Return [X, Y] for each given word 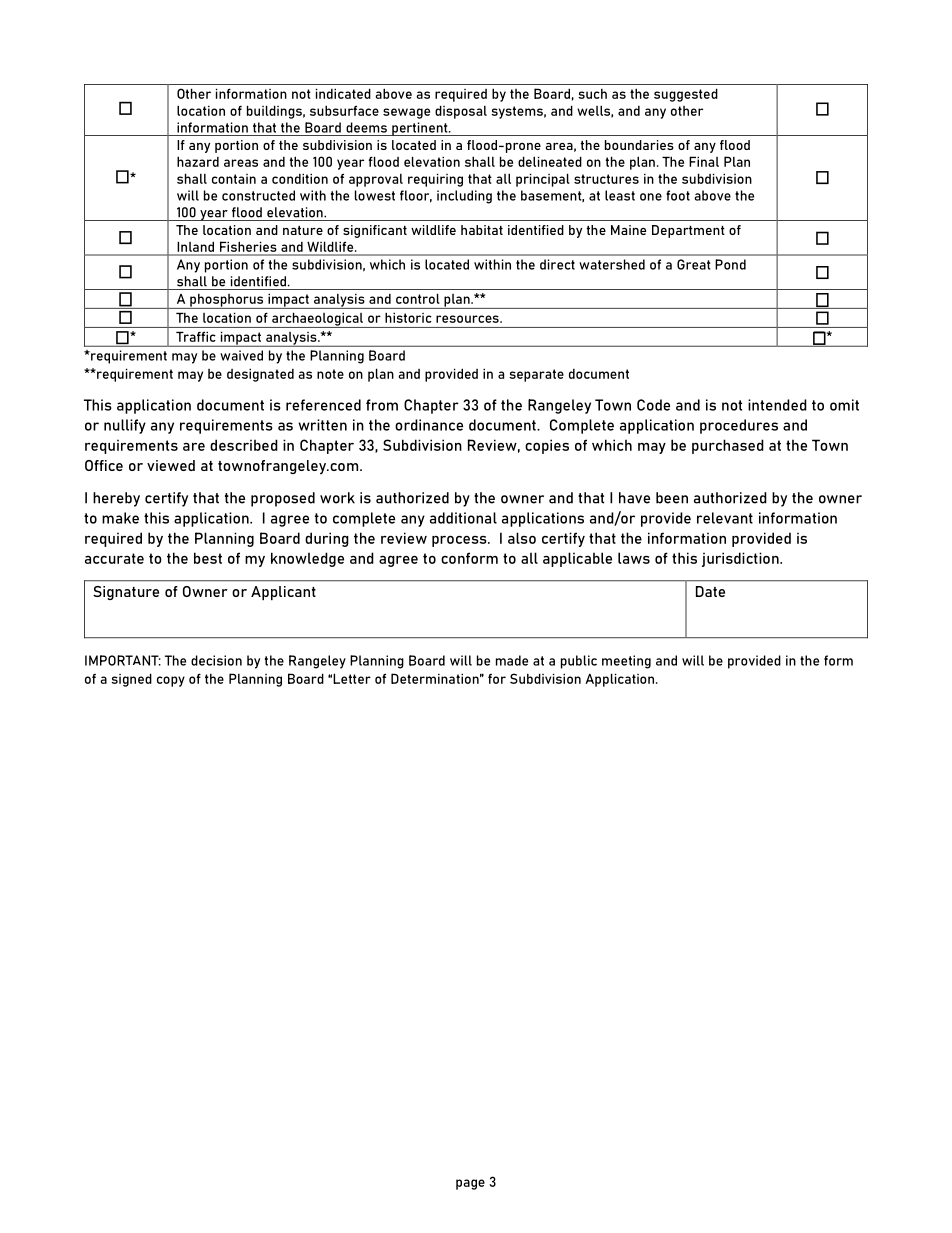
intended [777, 405]
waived [241, 355]
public [579, 662]
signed [131, 680]
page [470, 1184]
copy [171, 681]
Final [704, 161]
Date [710, 591]
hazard [198, 161]
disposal [461, 112]
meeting [626, 662]
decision [216, 660]
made [512, 660]
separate [536, 375]
